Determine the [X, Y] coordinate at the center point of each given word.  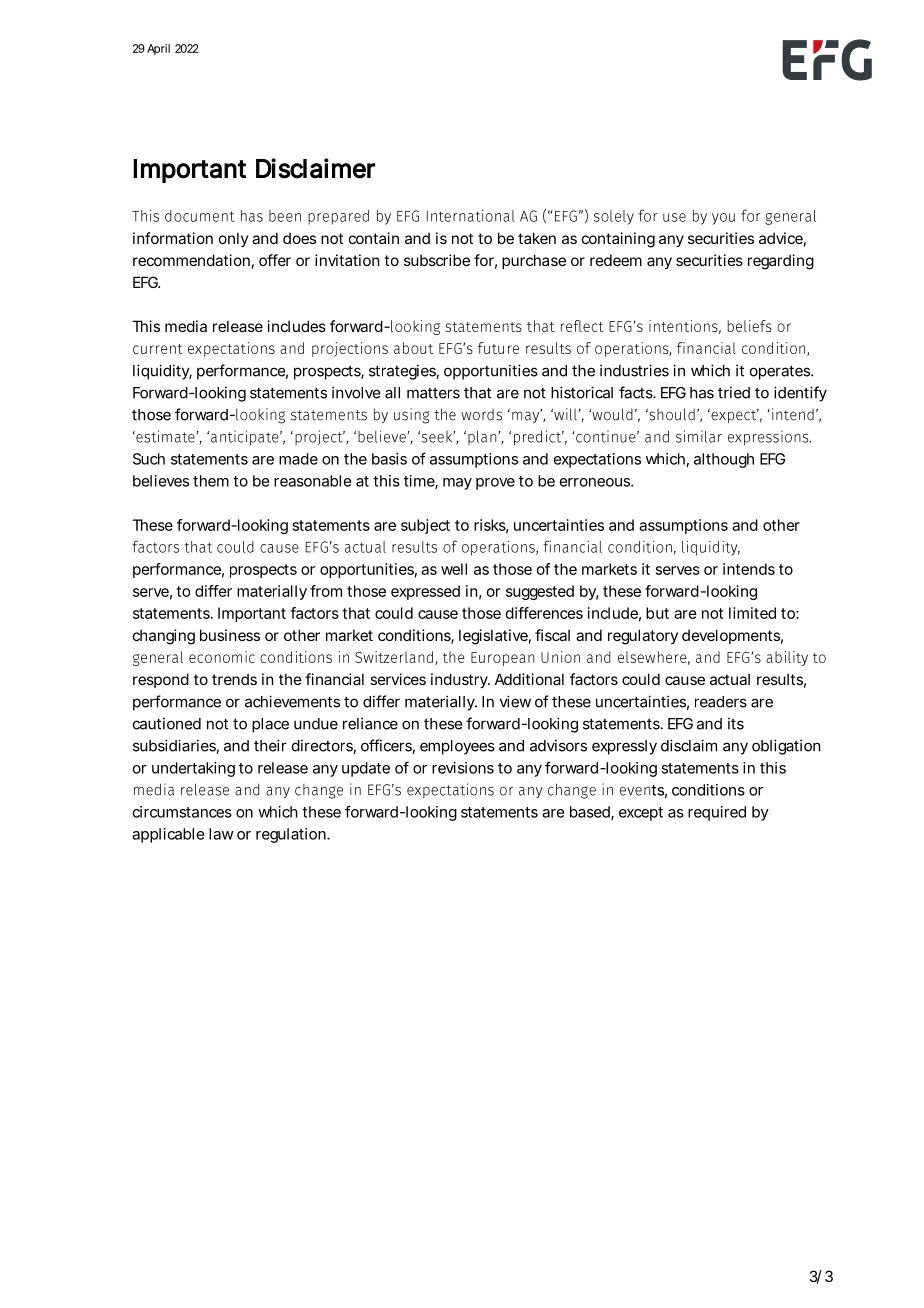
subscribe [437, 260]
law [221, 834]
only [234, 239]
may [457, 484]
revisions [463, 768]
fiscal [552, 635]
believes [161, 481]
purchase [534, 261]
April [158, 49]
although [724, 460]
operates [780, 372]
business [230, 635]
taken [537, 238]
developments [731, 636]
